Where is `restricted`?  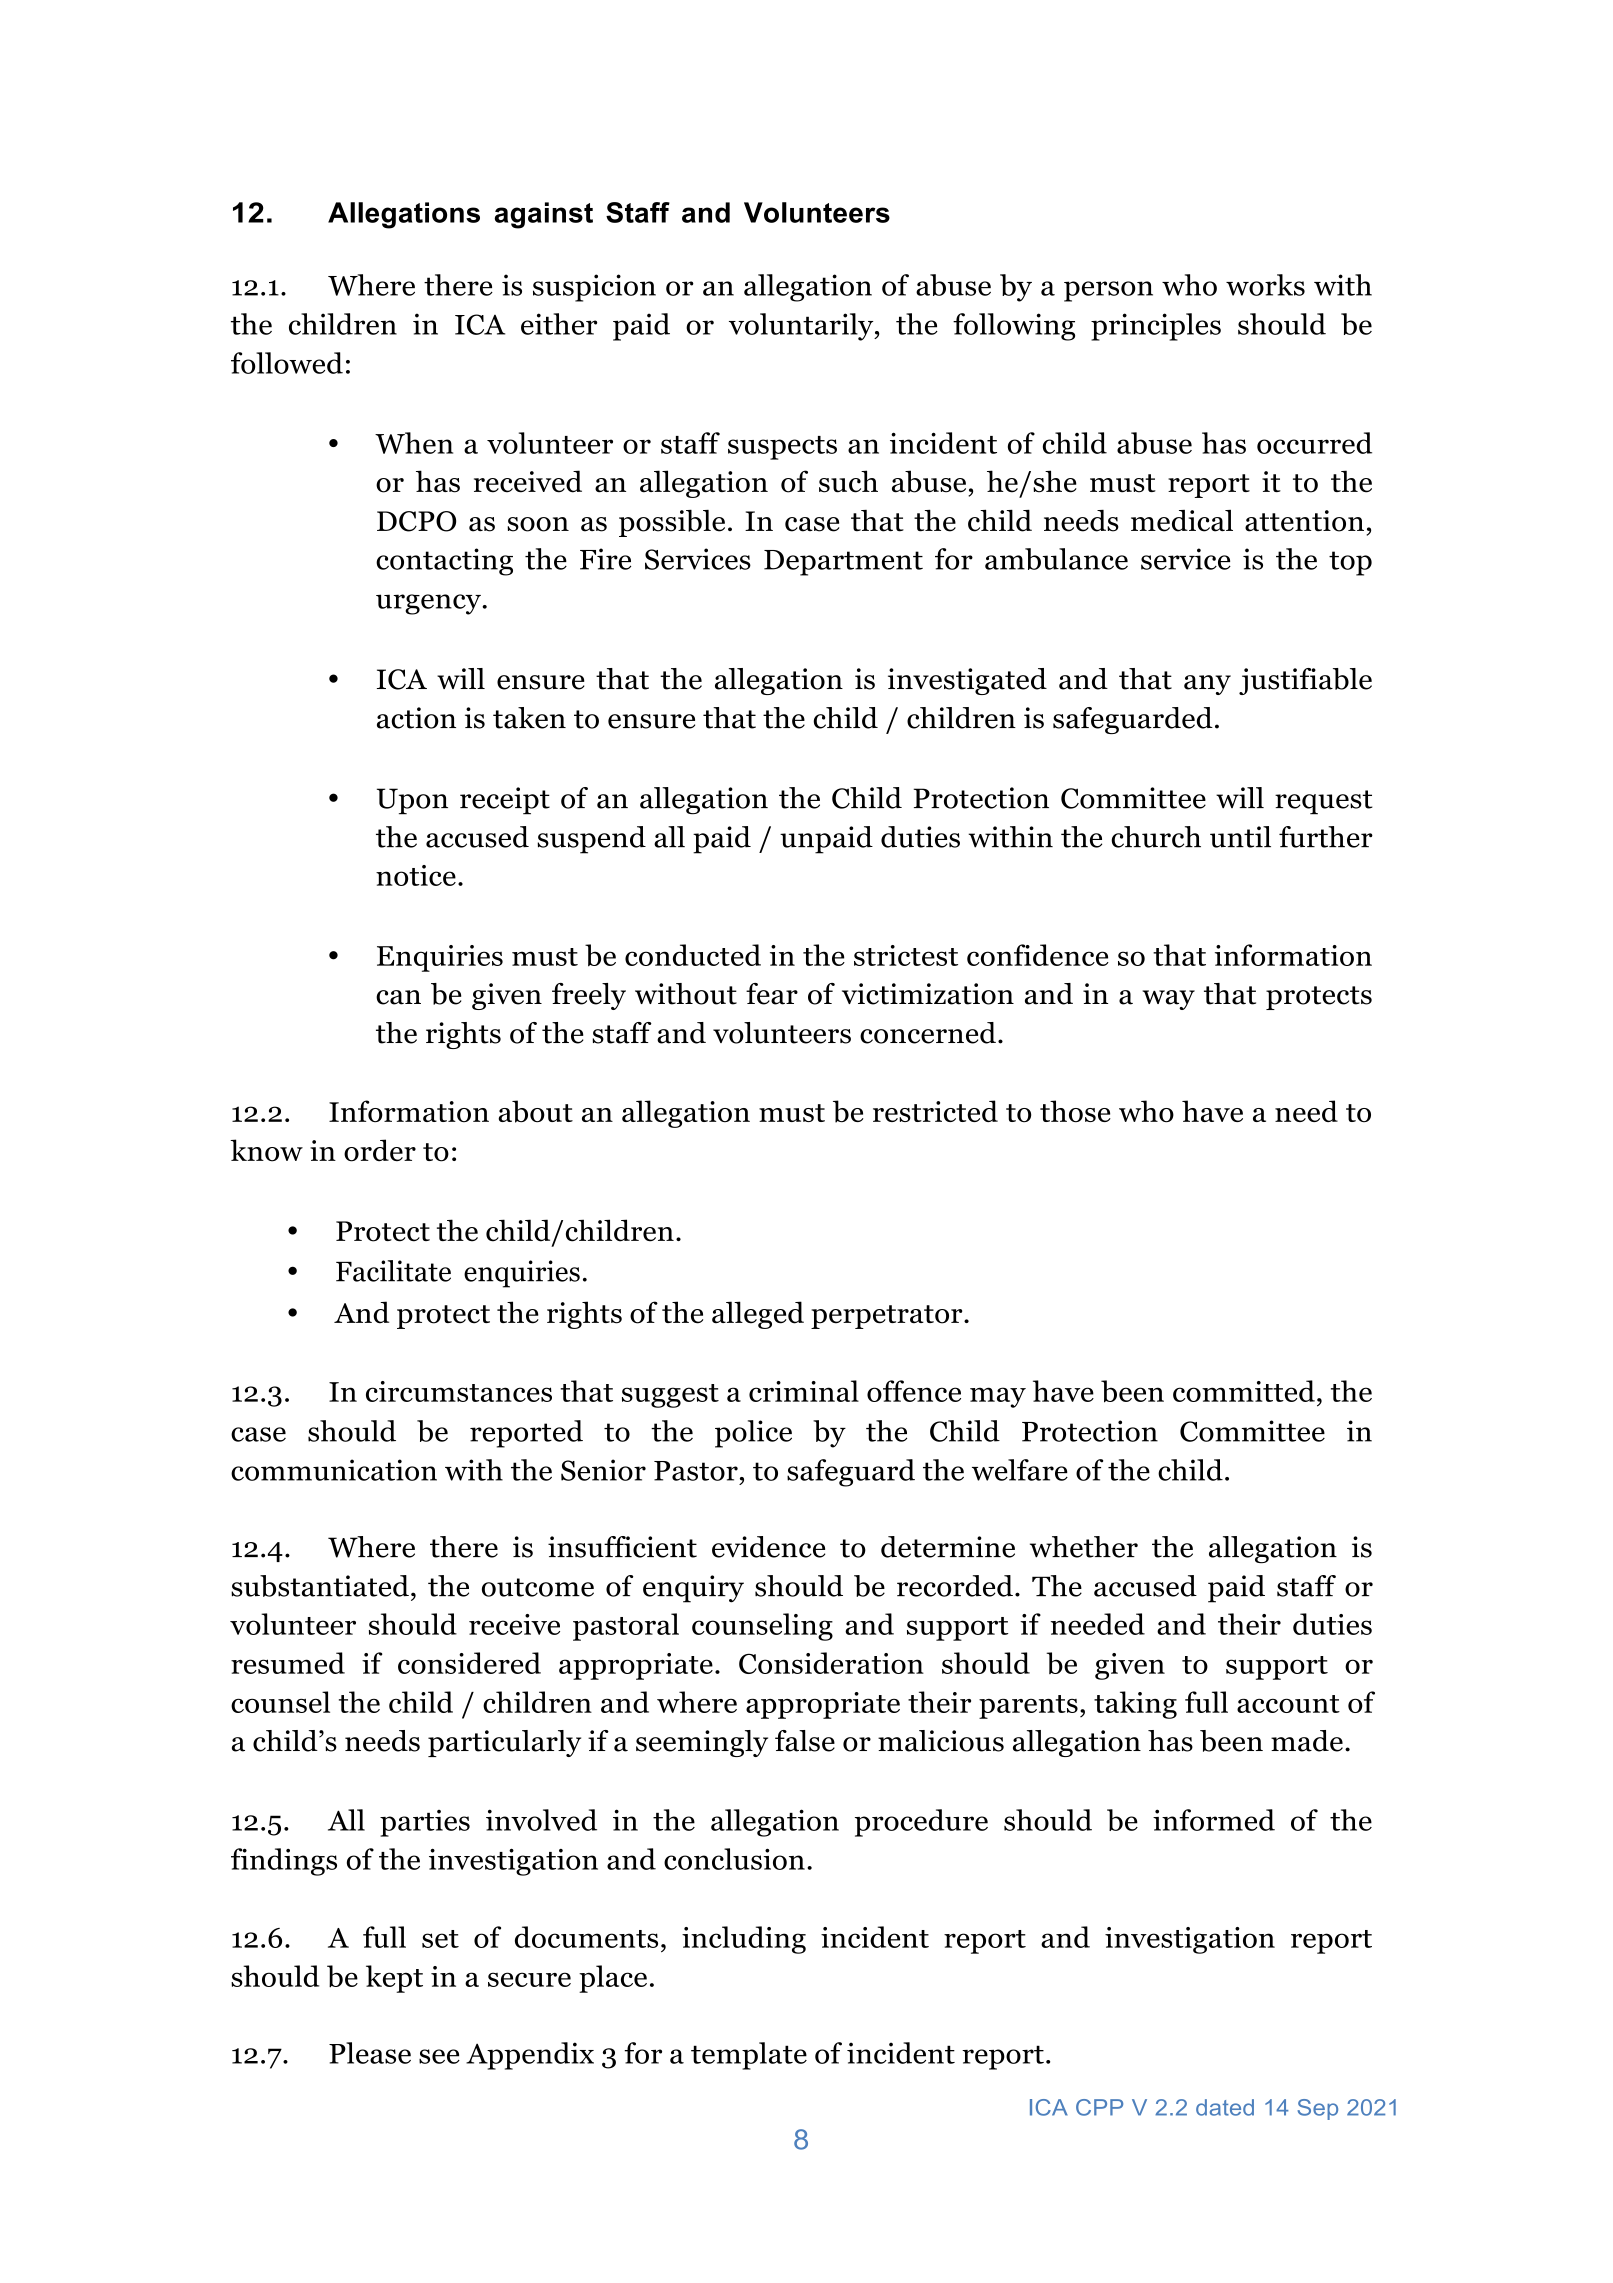
restricted is located at coordinates (935, 1111).
